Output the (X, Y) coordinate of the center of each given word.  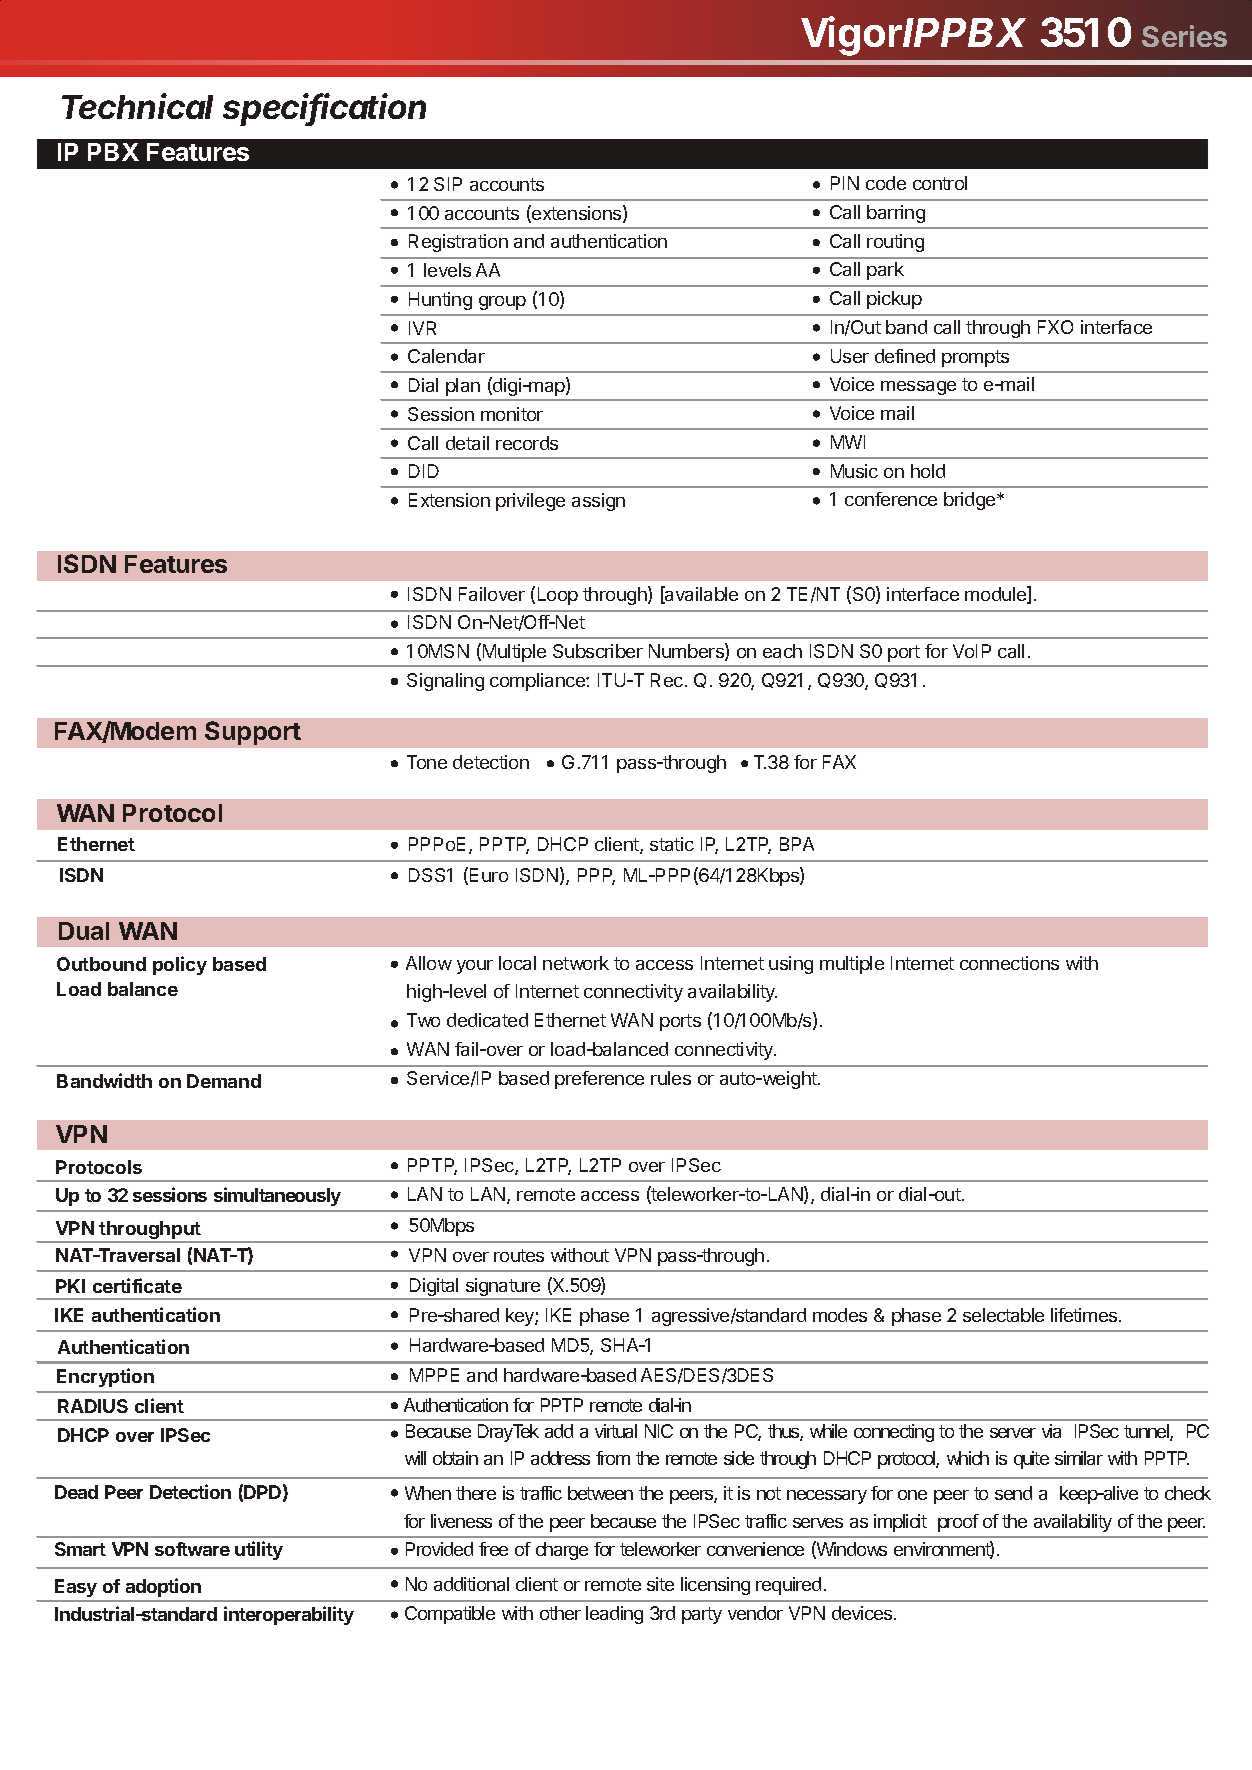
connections (1009, 963)
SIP (448, 184)
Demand (224, 1081)
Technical (137, 106)
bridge (971, 501)
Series (1184, 36)
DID (424, 471)
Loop (558, 596)
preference (599, 1080)
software (192, 1549)
